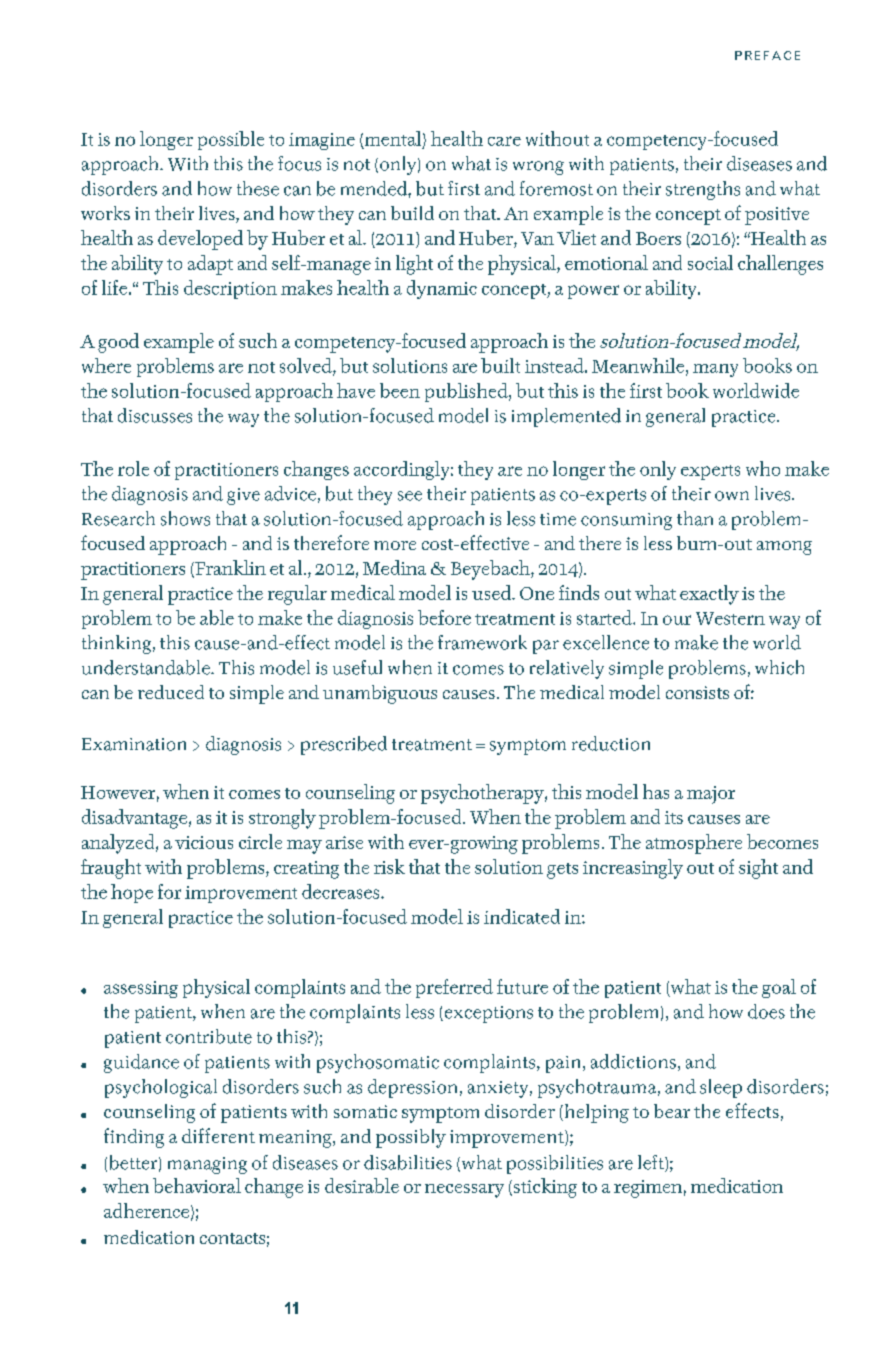 Image resolution: width=896 pixels, height=1349 pixels. Describe the element at coordinates (231, 140) in the screenshot. I see `possible` at that location.
